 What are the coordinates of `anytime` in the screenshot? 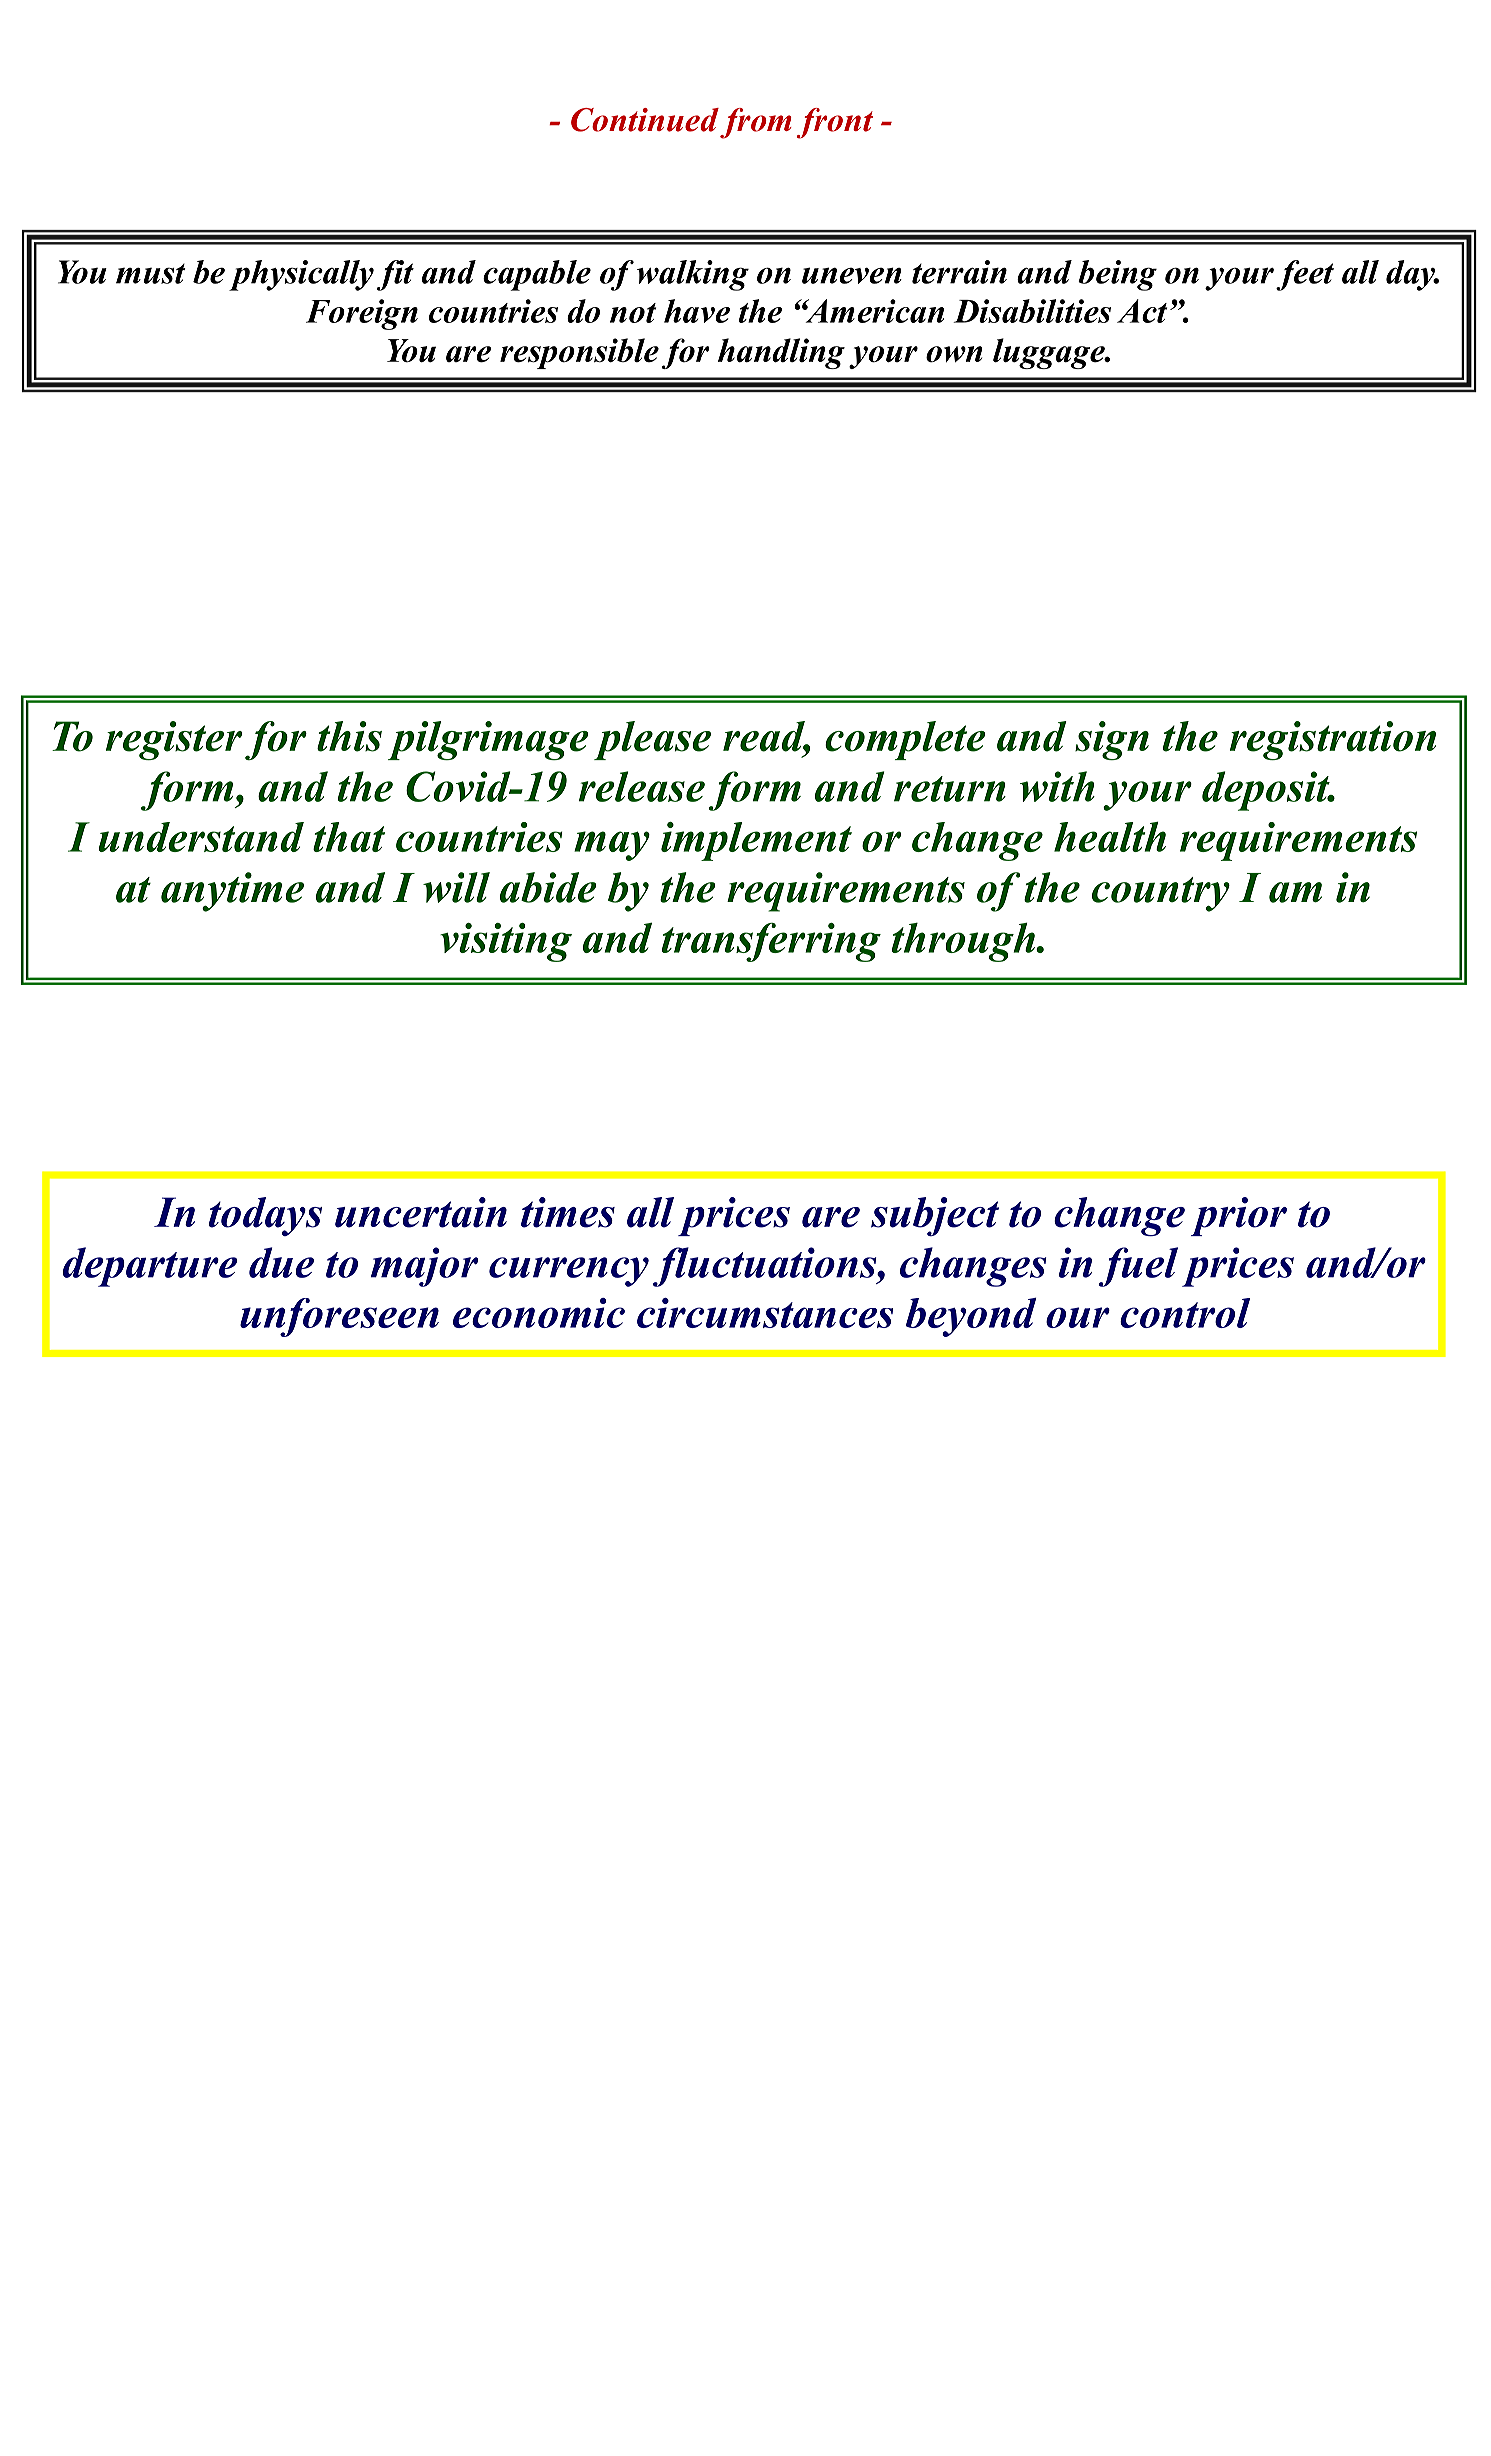 It's located at (232, 892).
